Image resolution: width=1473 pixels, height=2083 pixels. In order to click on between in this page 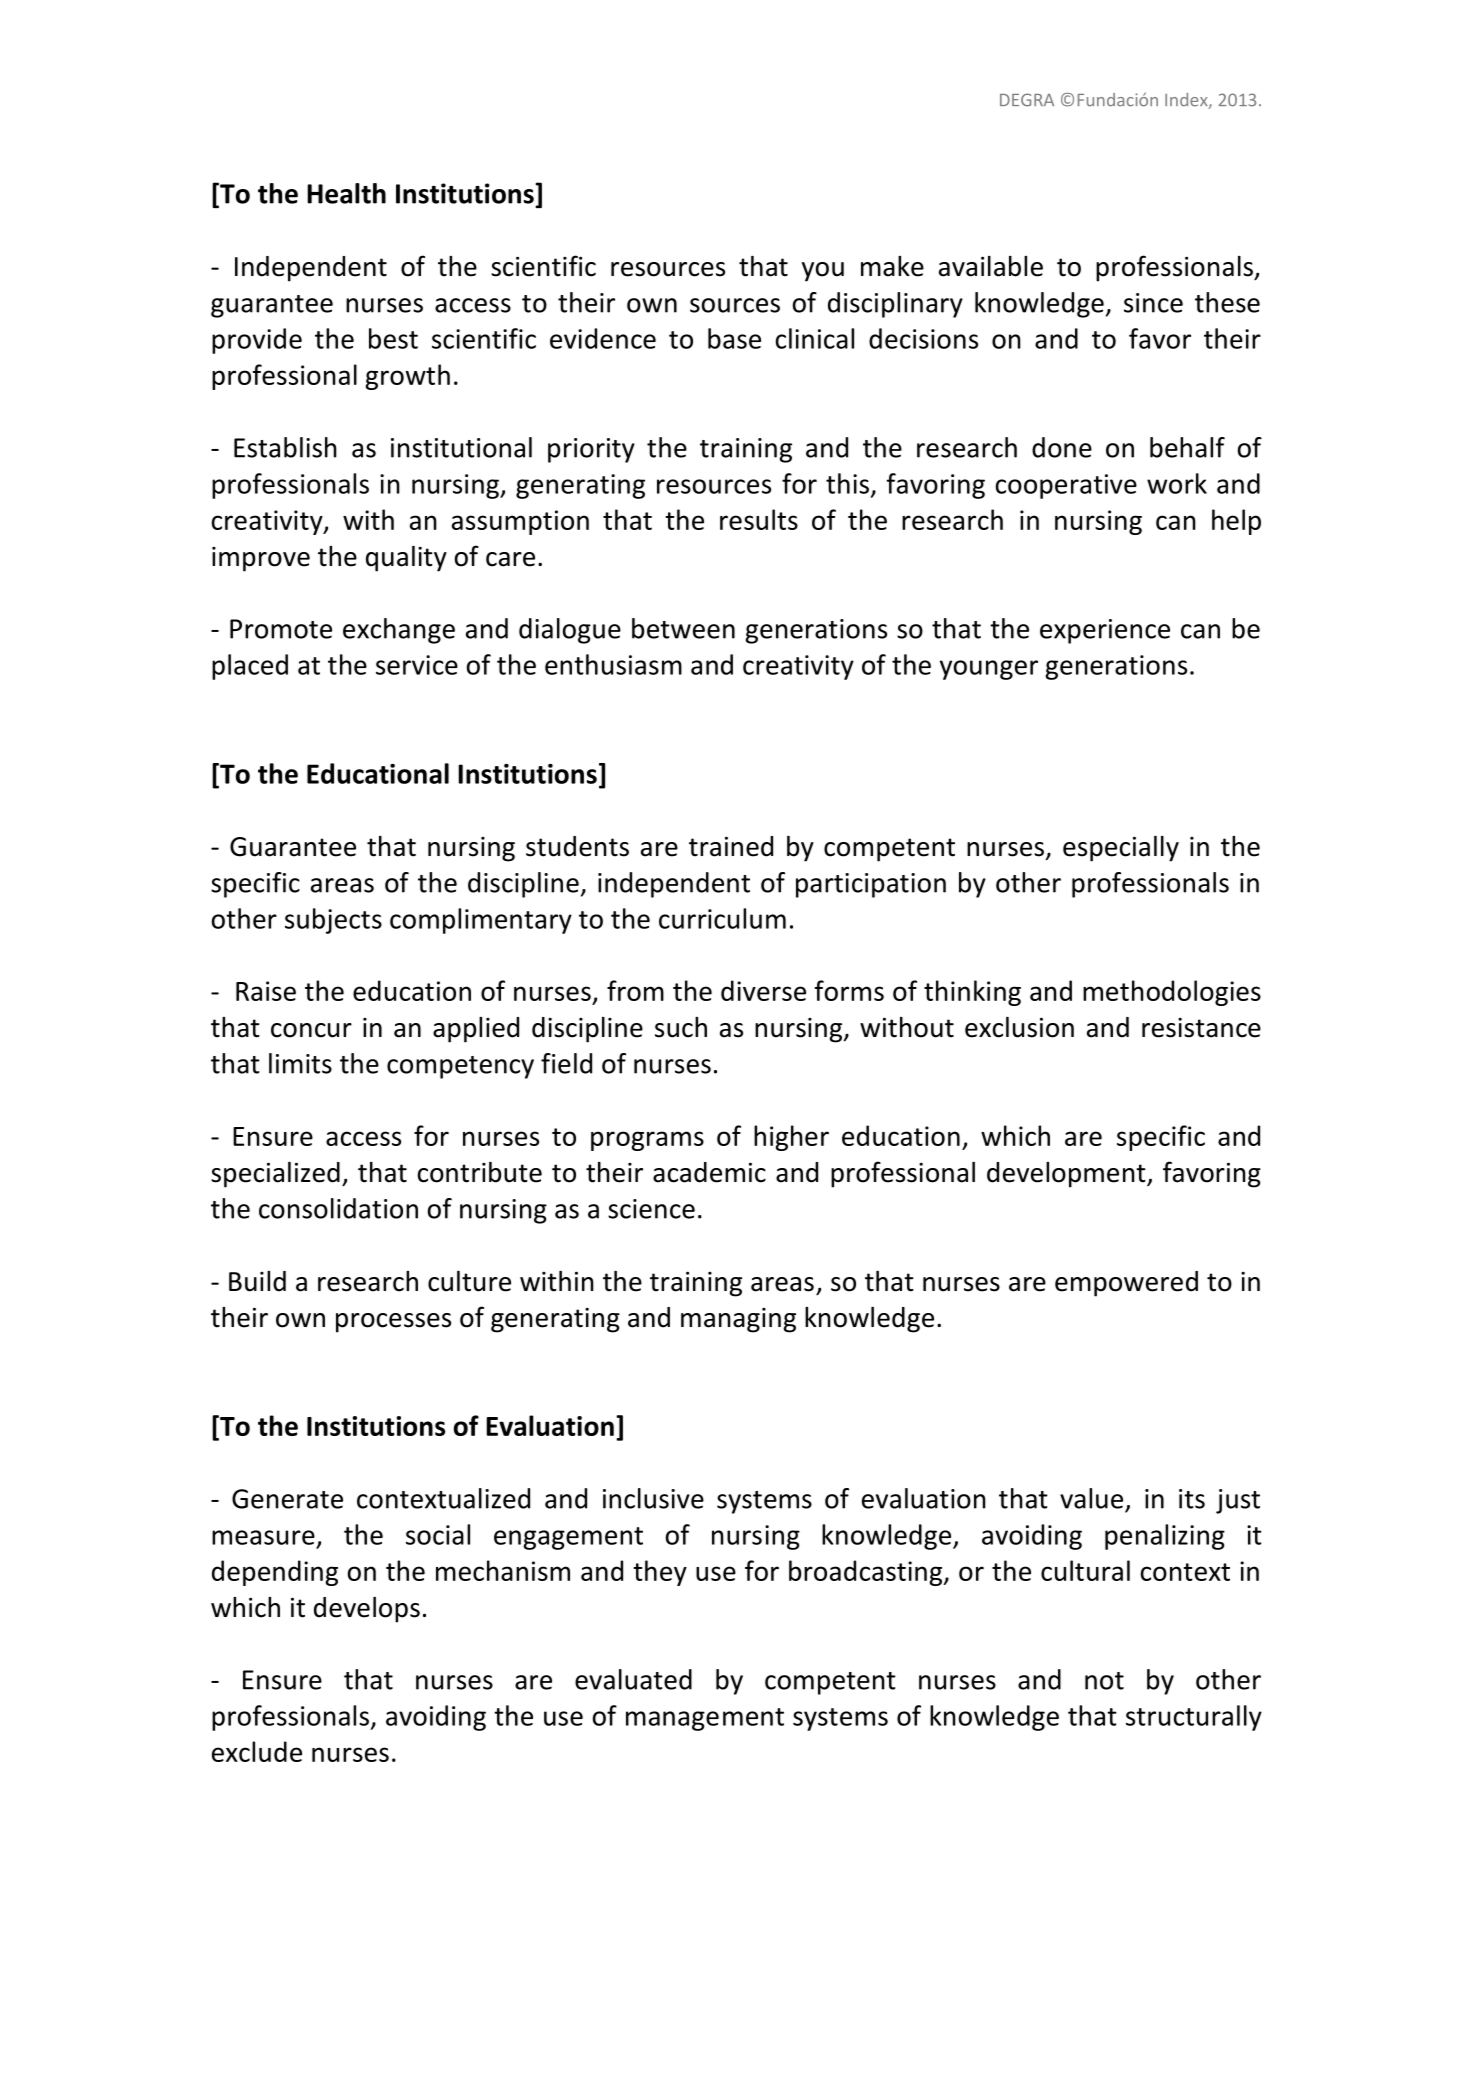, I will do `click(683, 628)`.
